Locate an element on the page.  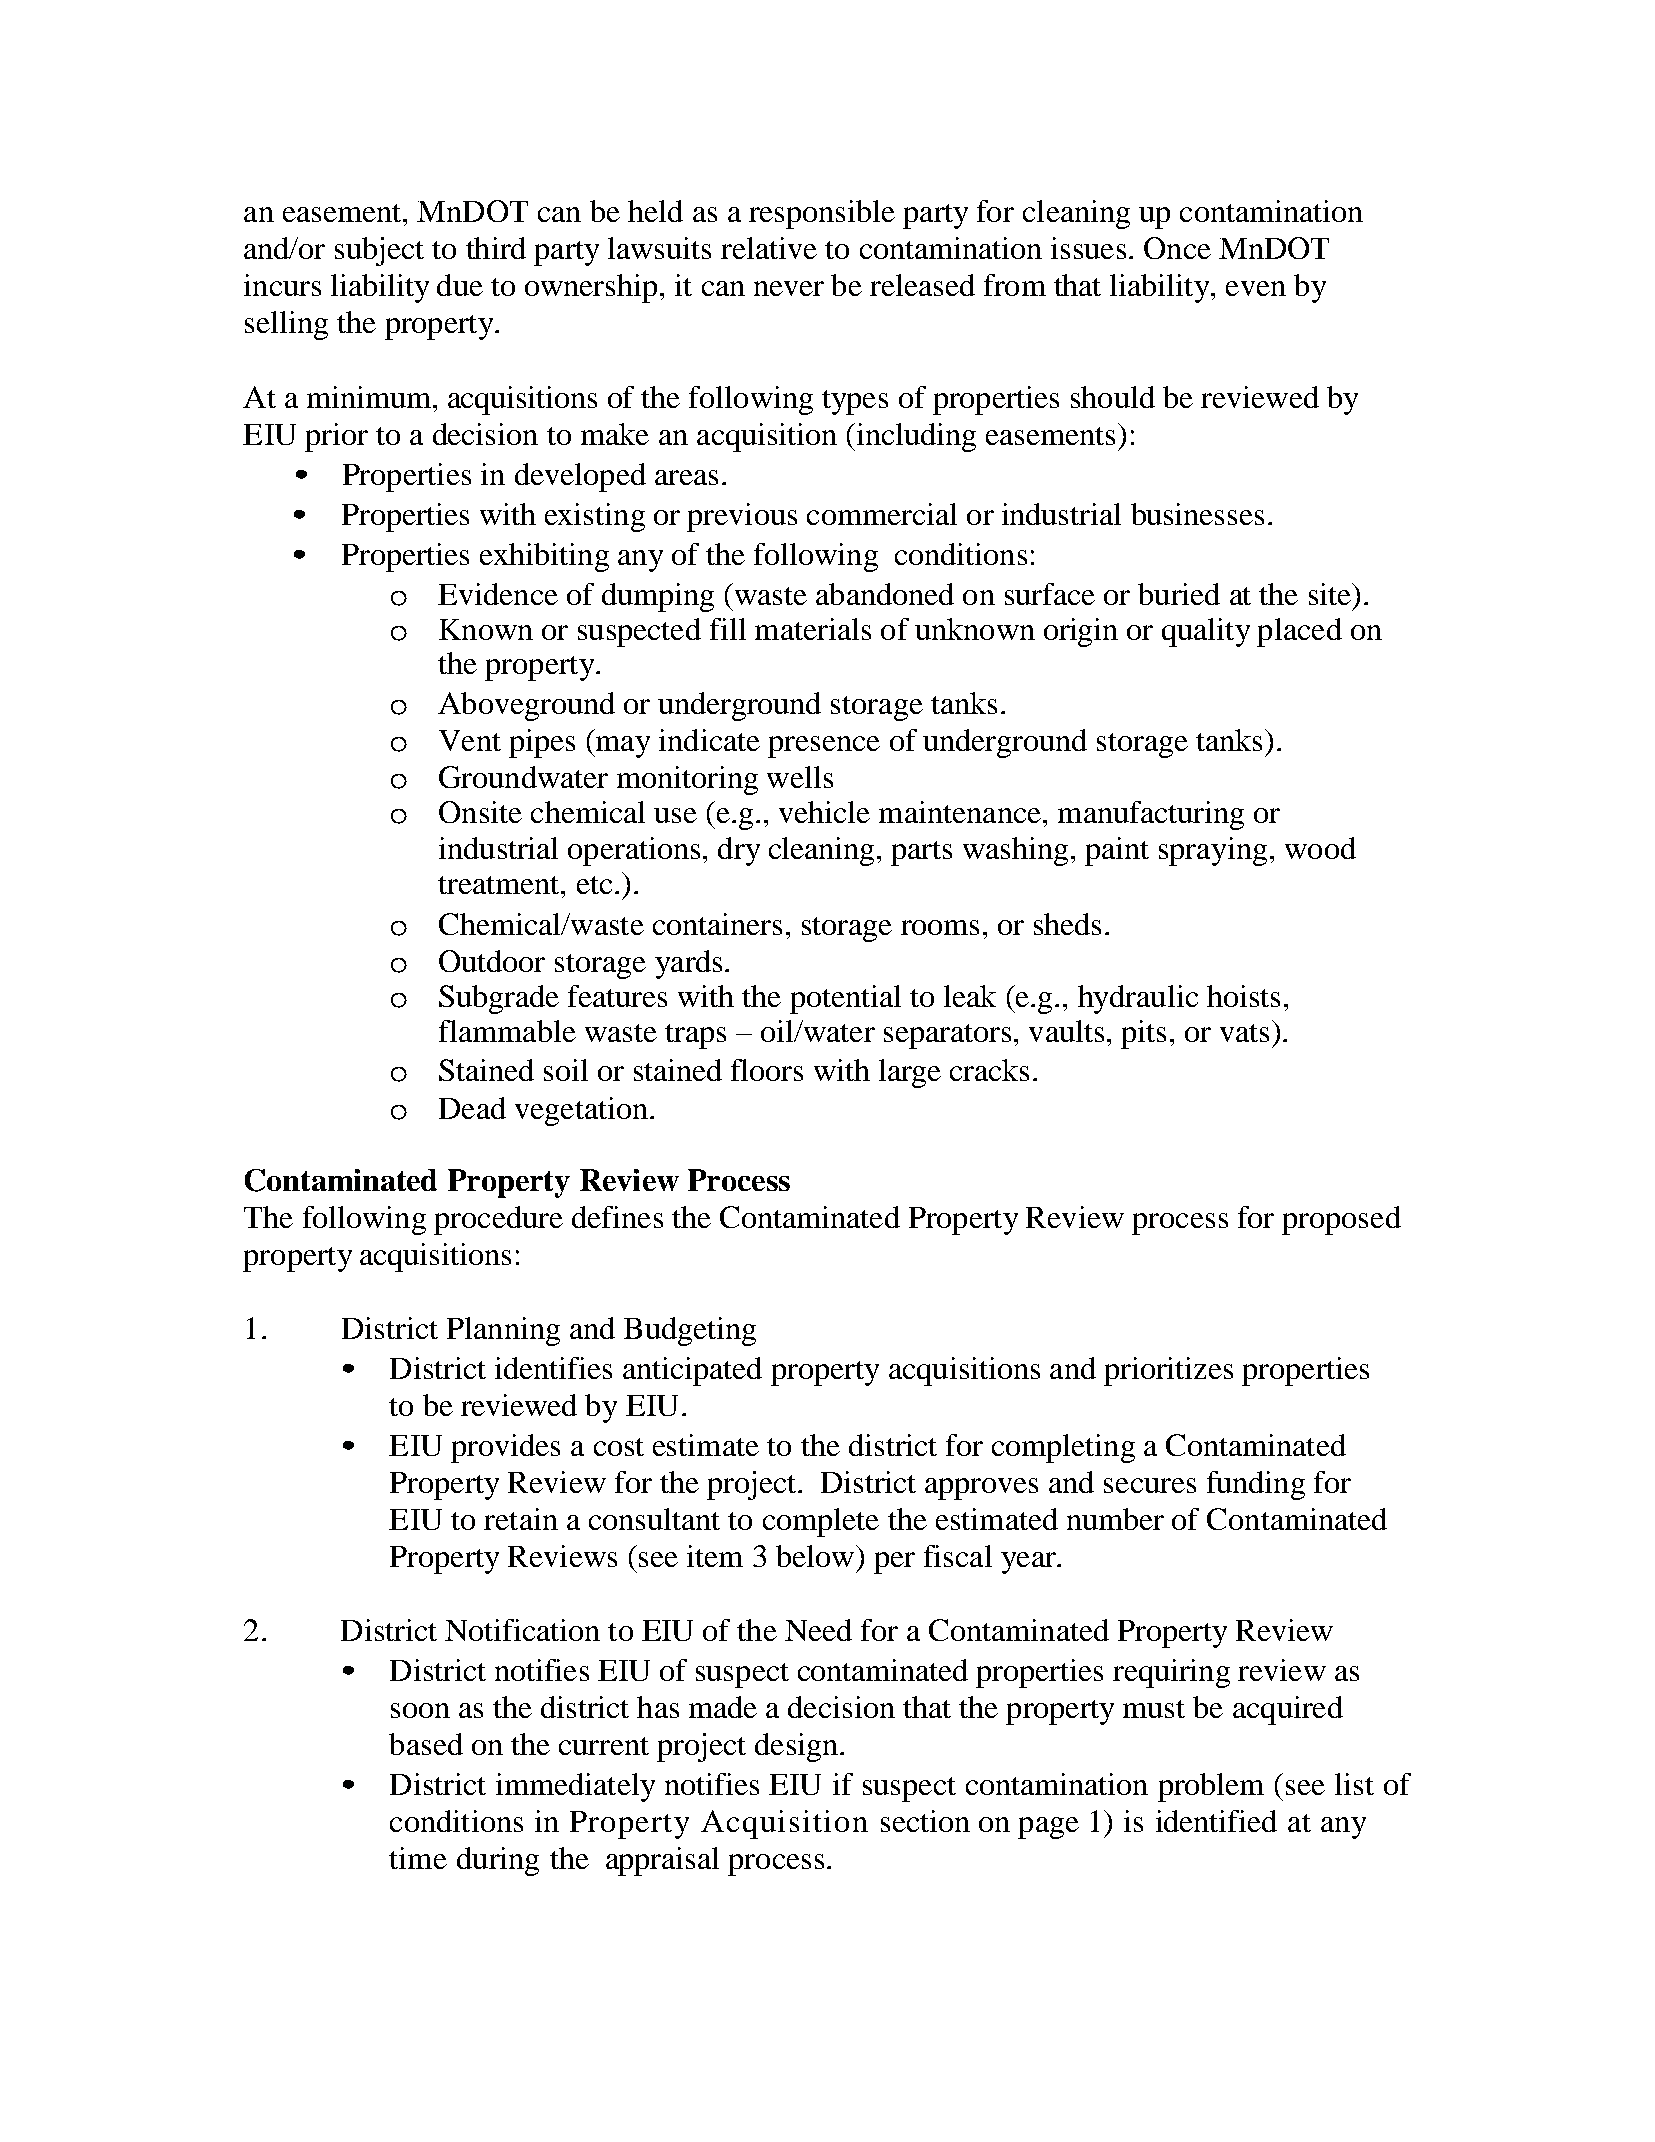
dry is located at coordinates (739, 851).
